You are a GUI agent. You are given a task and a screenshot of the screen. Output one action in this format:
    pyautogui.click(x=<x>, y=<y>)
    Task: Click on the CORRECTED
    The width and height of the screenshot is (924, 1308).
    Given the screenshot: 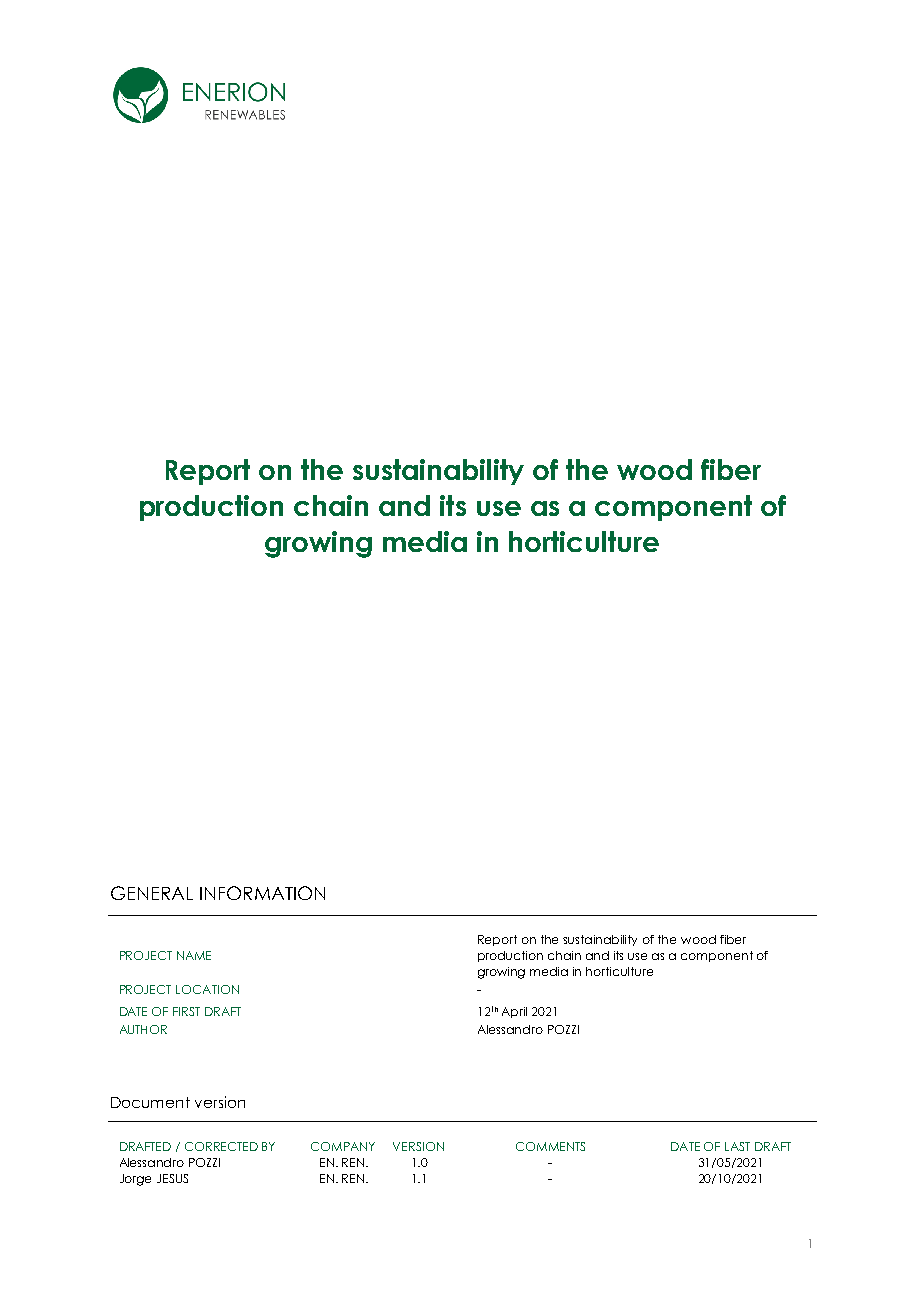 What is the action you would take?
    pyautogui.click(x=221, y=1146)
